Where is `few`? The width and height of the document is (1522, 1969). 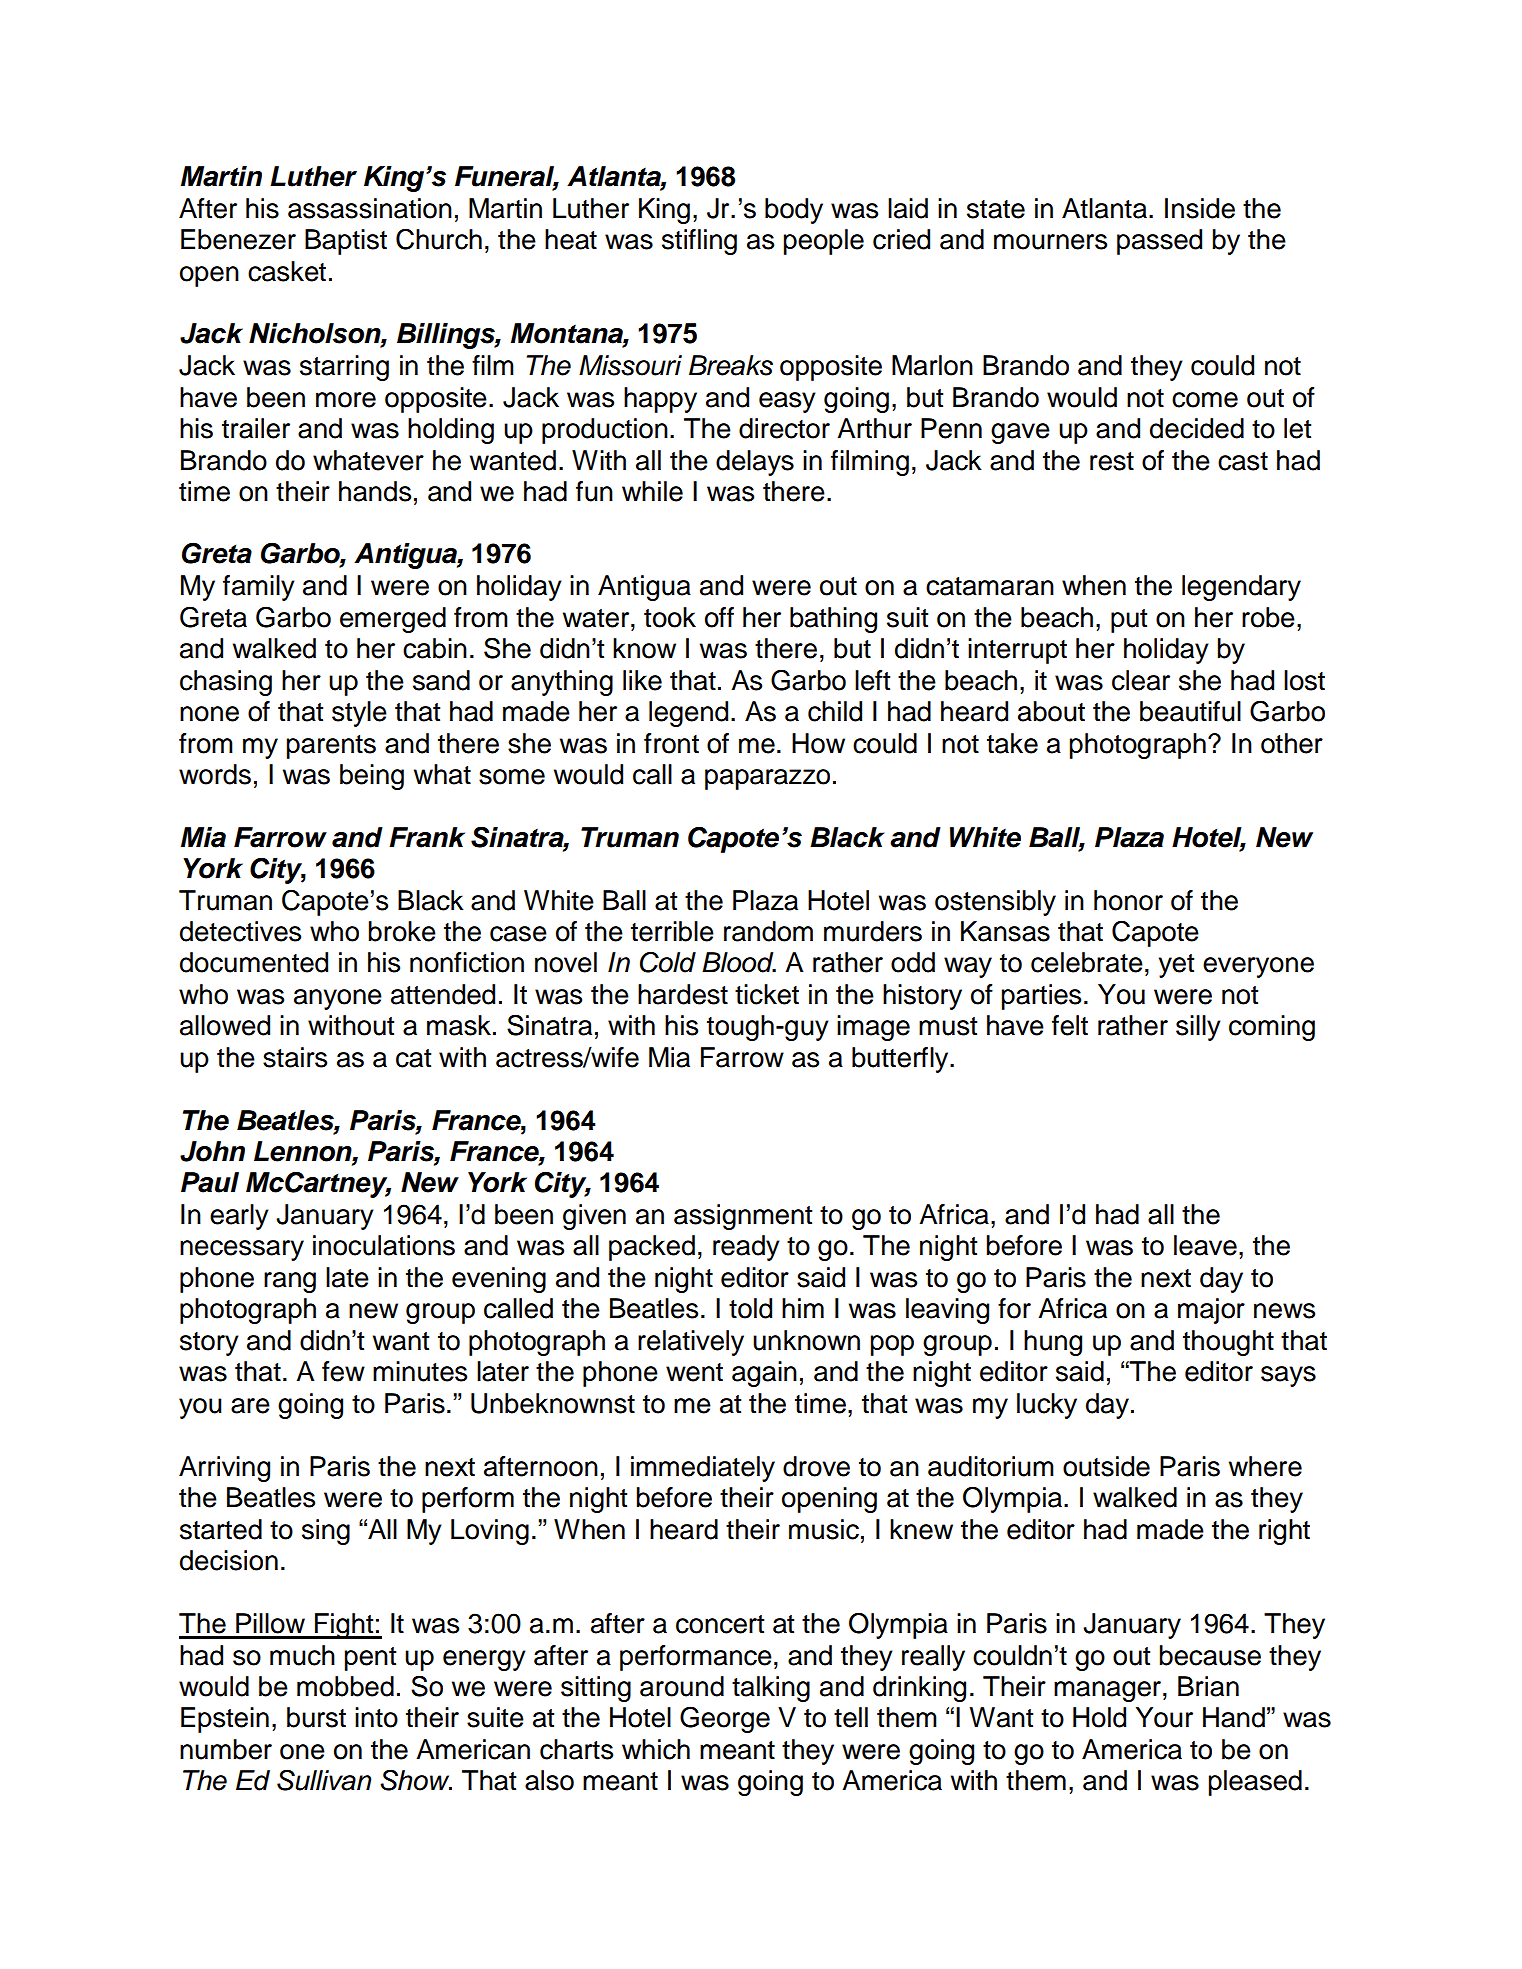
few is located at coordinates (343, 1371).
